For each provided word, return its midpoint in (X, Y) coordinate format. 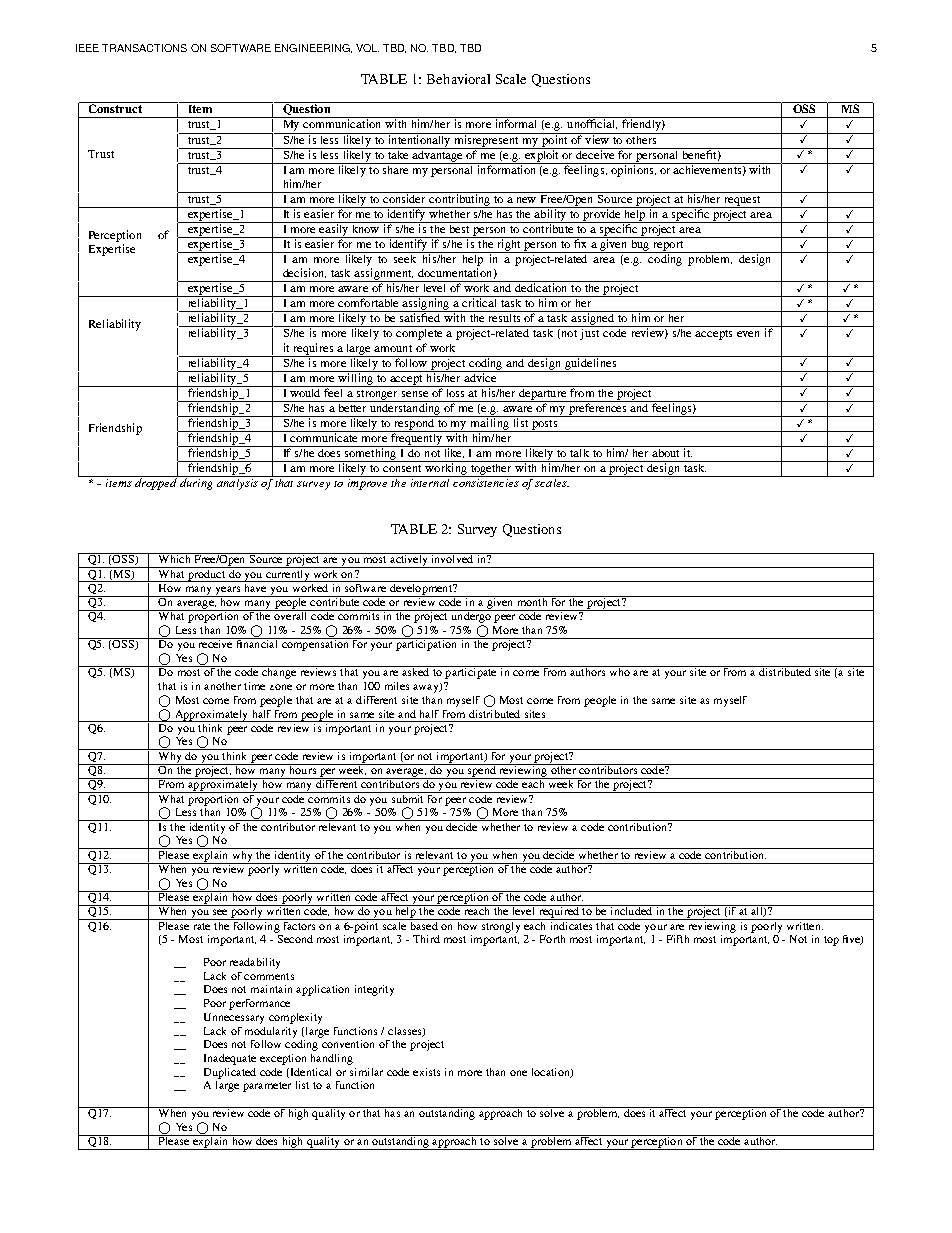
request (742, 202)
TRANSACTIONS (144, 48)
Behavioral (458, 79)
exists (426, 1072)
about (666, 451)
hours (302, 769)
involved (452, 558)
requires (313, 350)
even (748, 334)
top (831, 941)
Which (174, 558)
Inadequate (230, 1059)
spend (482, 771)
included (631, 910)
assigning (426, 304)
